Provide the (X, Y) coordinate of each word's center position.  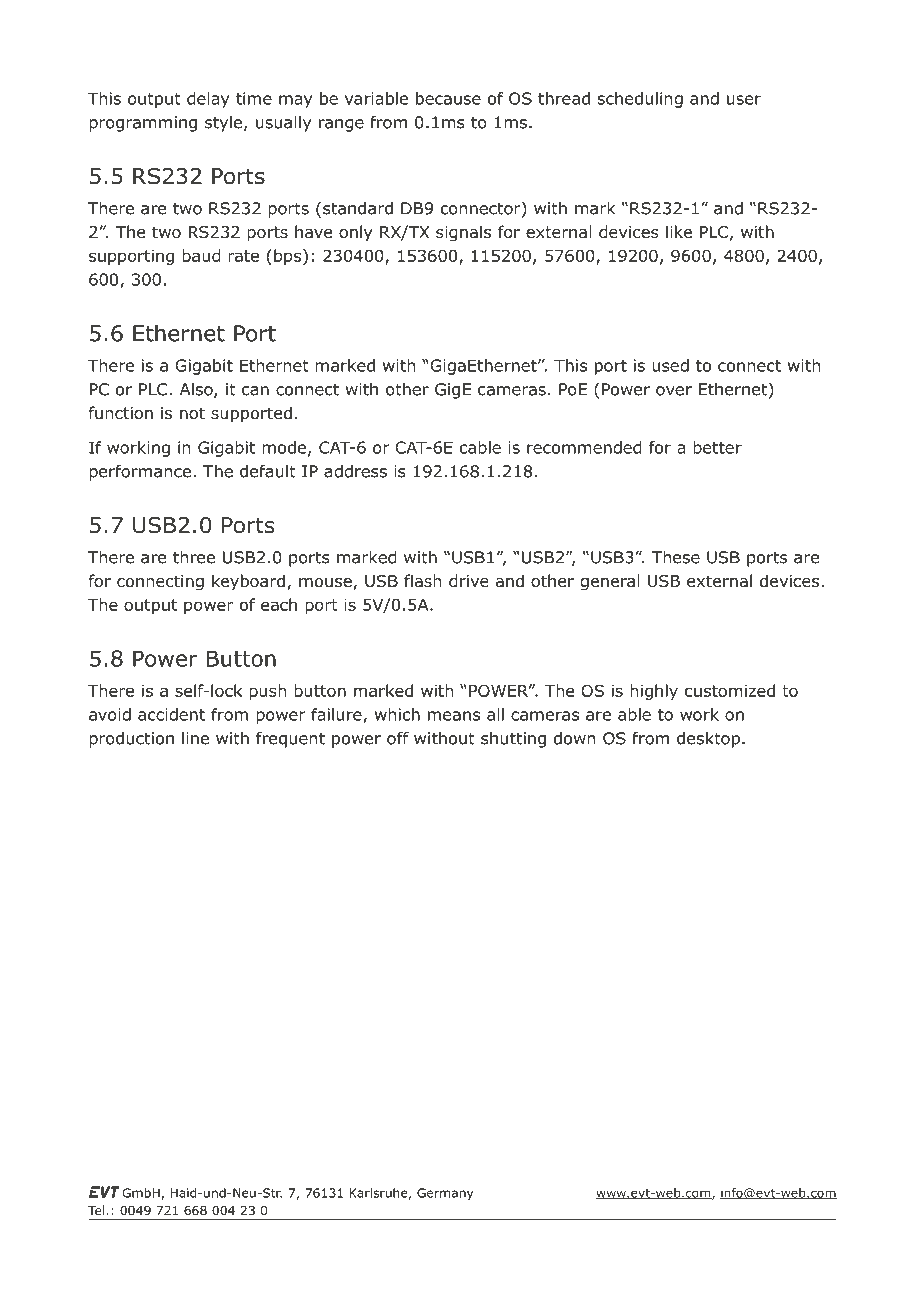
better (717, 447)
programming (143, 124)
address (355, 471)
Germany (445, 1194)
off (398, 738)
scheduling (640, 100)
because (448, 98)
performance (140, 473)
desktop (708, 740)
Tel (97, 1210)
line (195, 738)
